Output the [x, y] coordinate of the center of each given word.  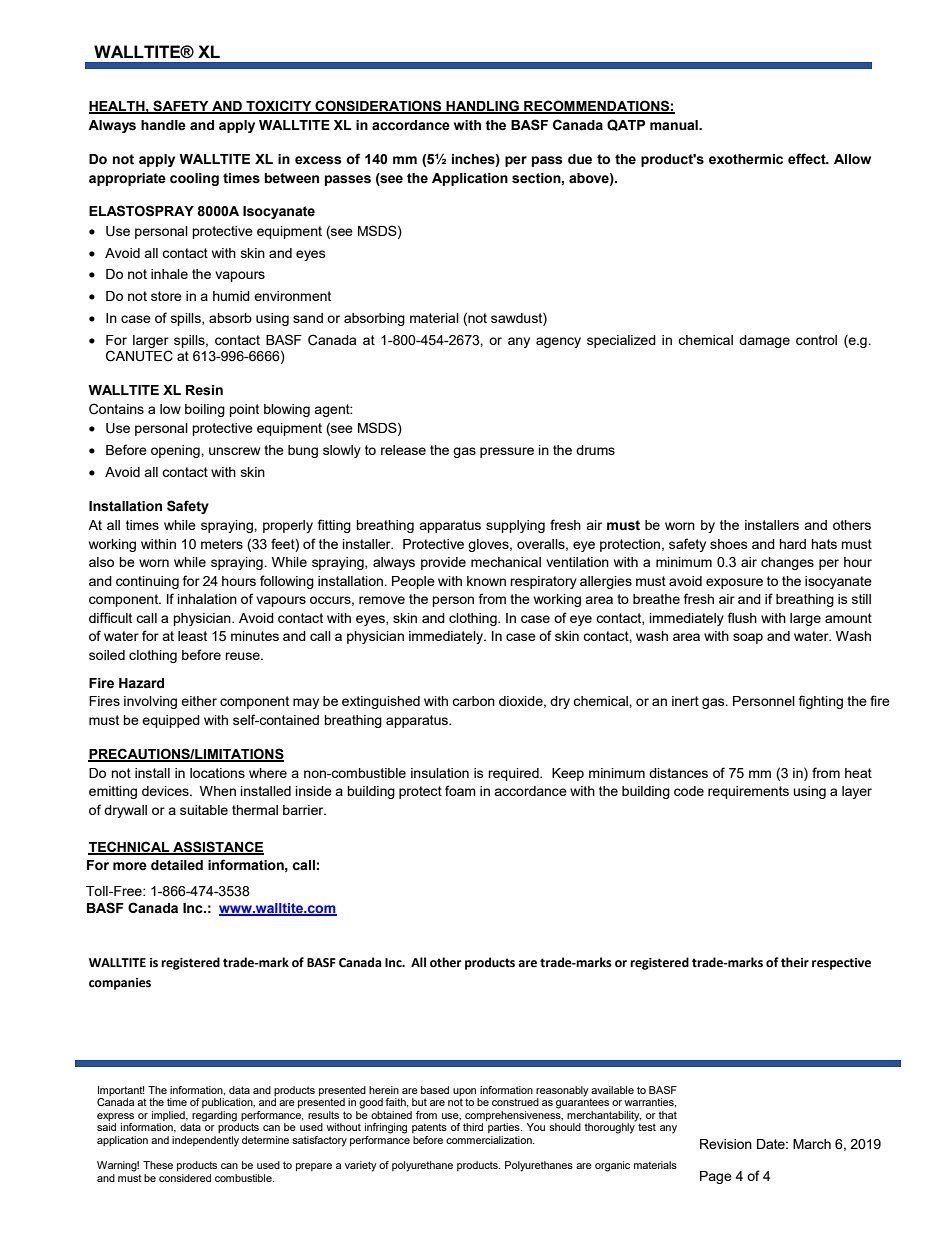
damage [764, 341]
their [795, 962]
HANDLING [482, 107]
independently [205, 1141]
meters [222, 544]
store [166, 296]
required [514, 774]
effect [808, 159]
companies [120, 984]
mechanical [506, 562]
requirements [748, 792]
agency [558, 342]
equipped [171, 721]
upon [464, 1092]
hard [792, 544]
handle [163, 125]
